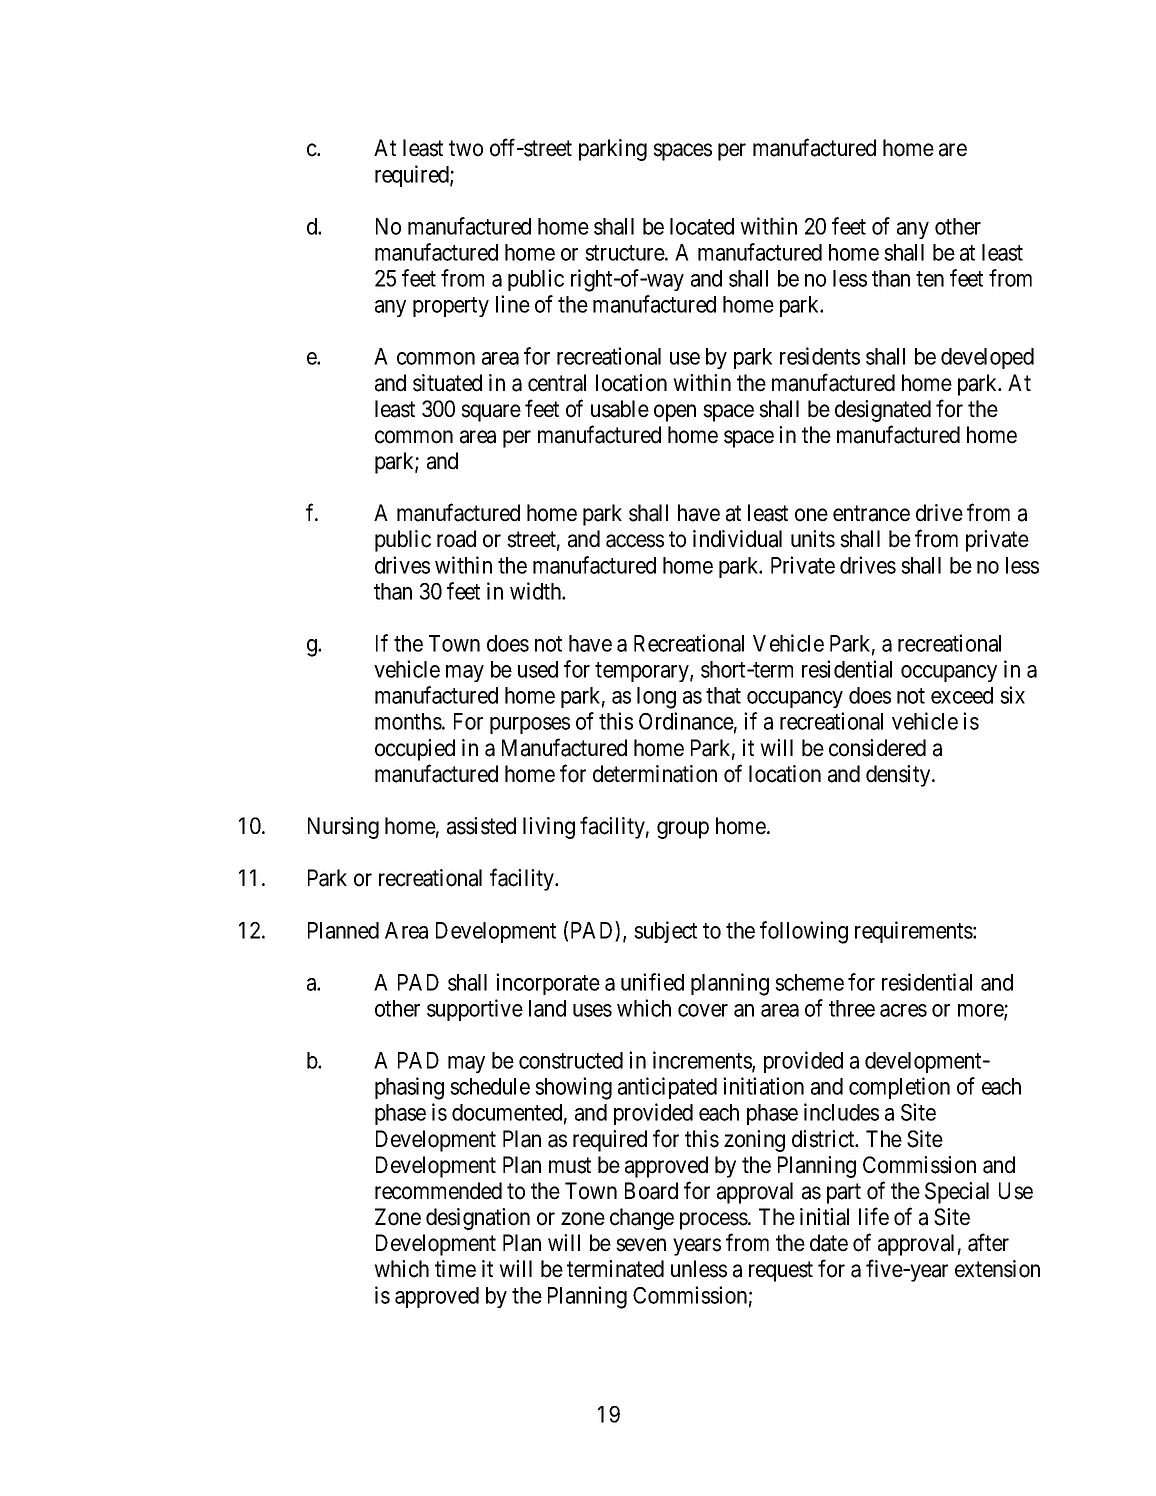 This screenshot has width=1156, height=1496. I want to click on two, so click(466, 149).
